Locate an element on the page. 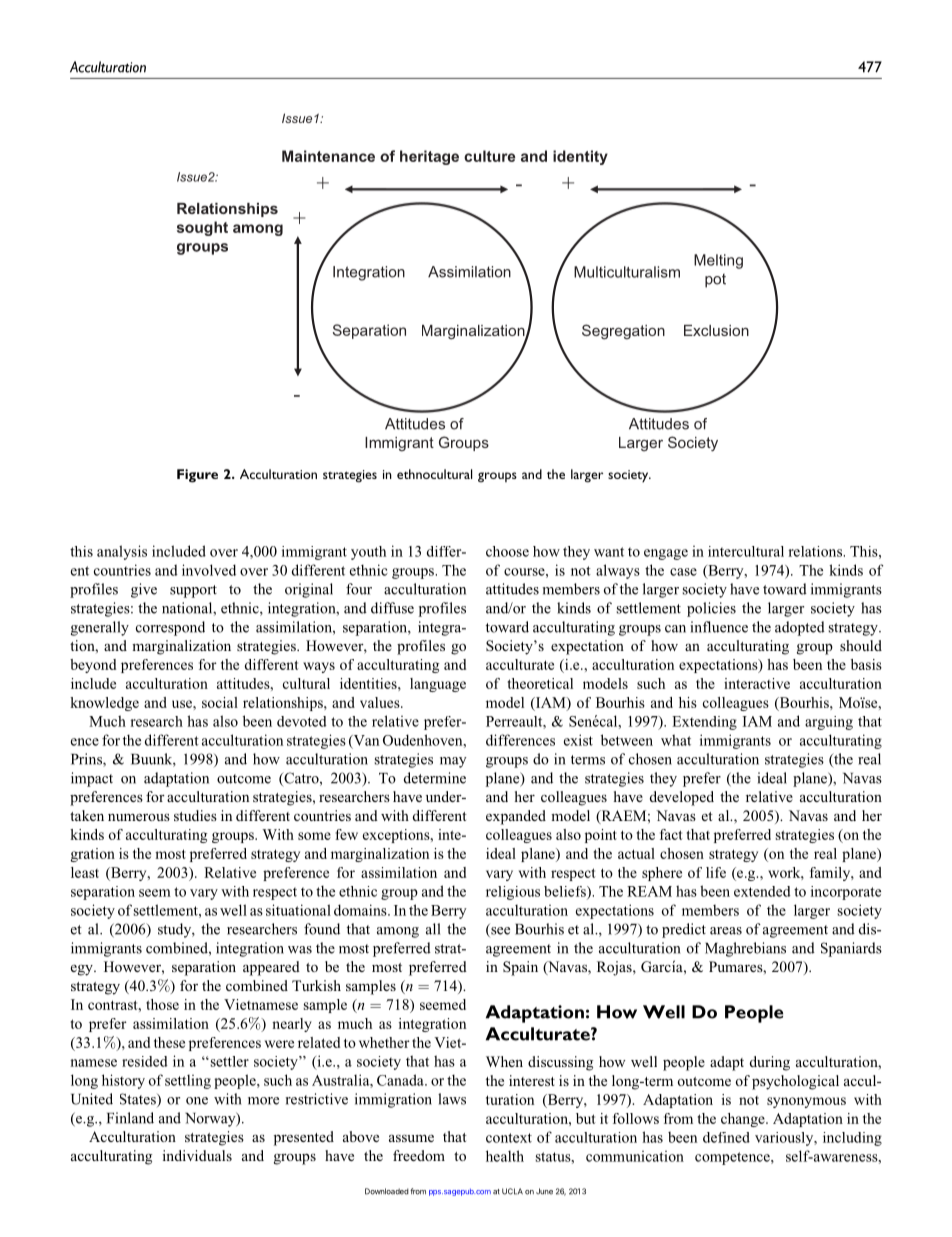  adopted is located at coordinates (800, 628).
